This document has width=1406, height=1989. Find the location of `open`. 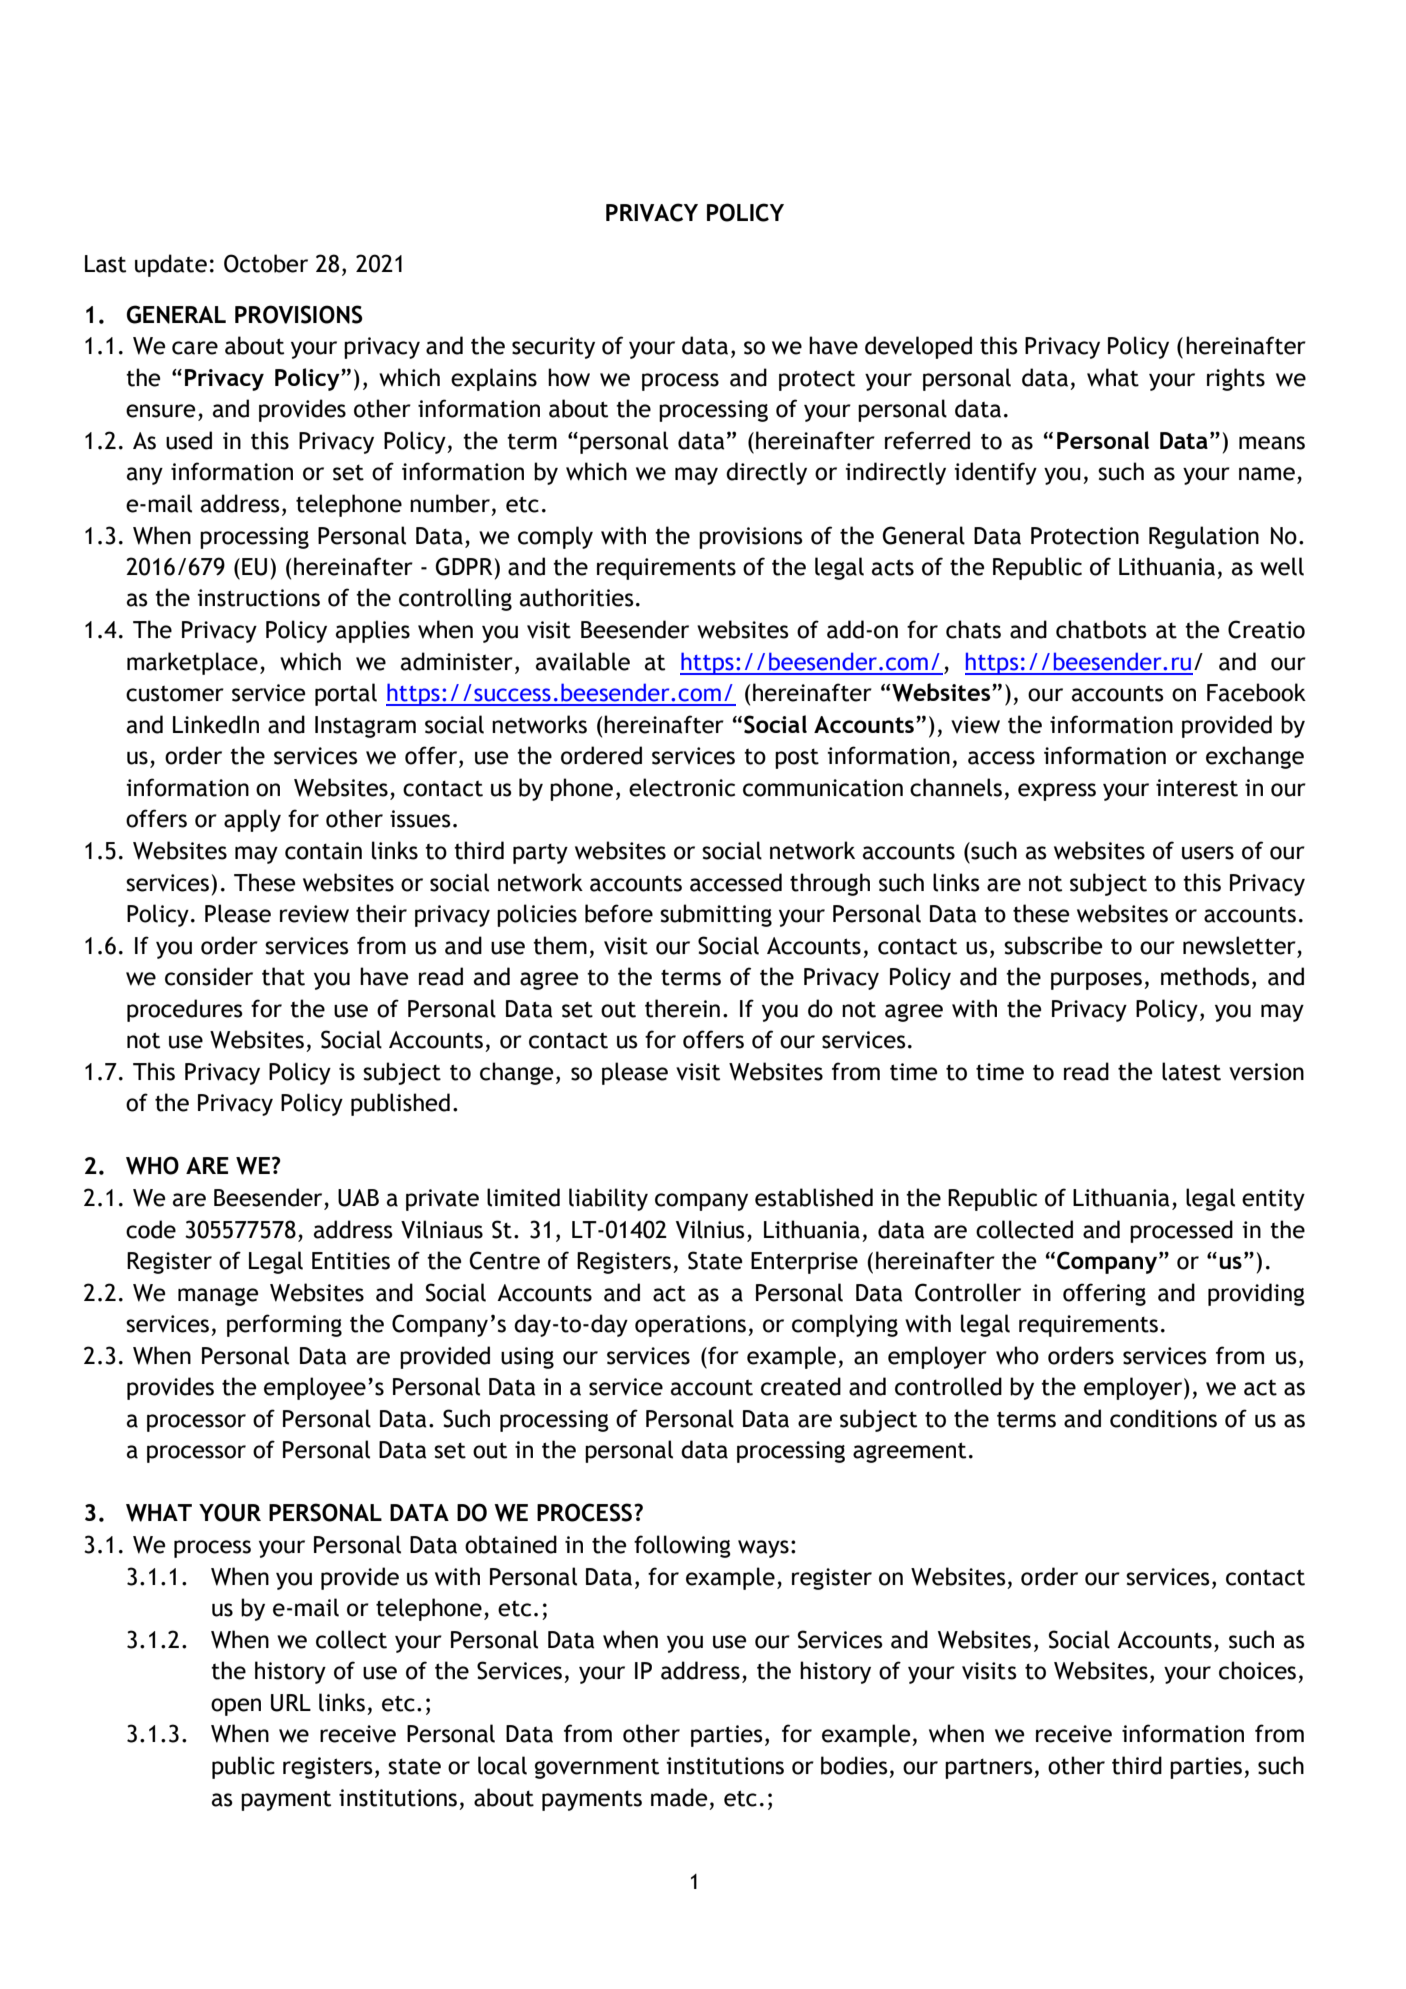

open is located at coordinates (236, 1707).
